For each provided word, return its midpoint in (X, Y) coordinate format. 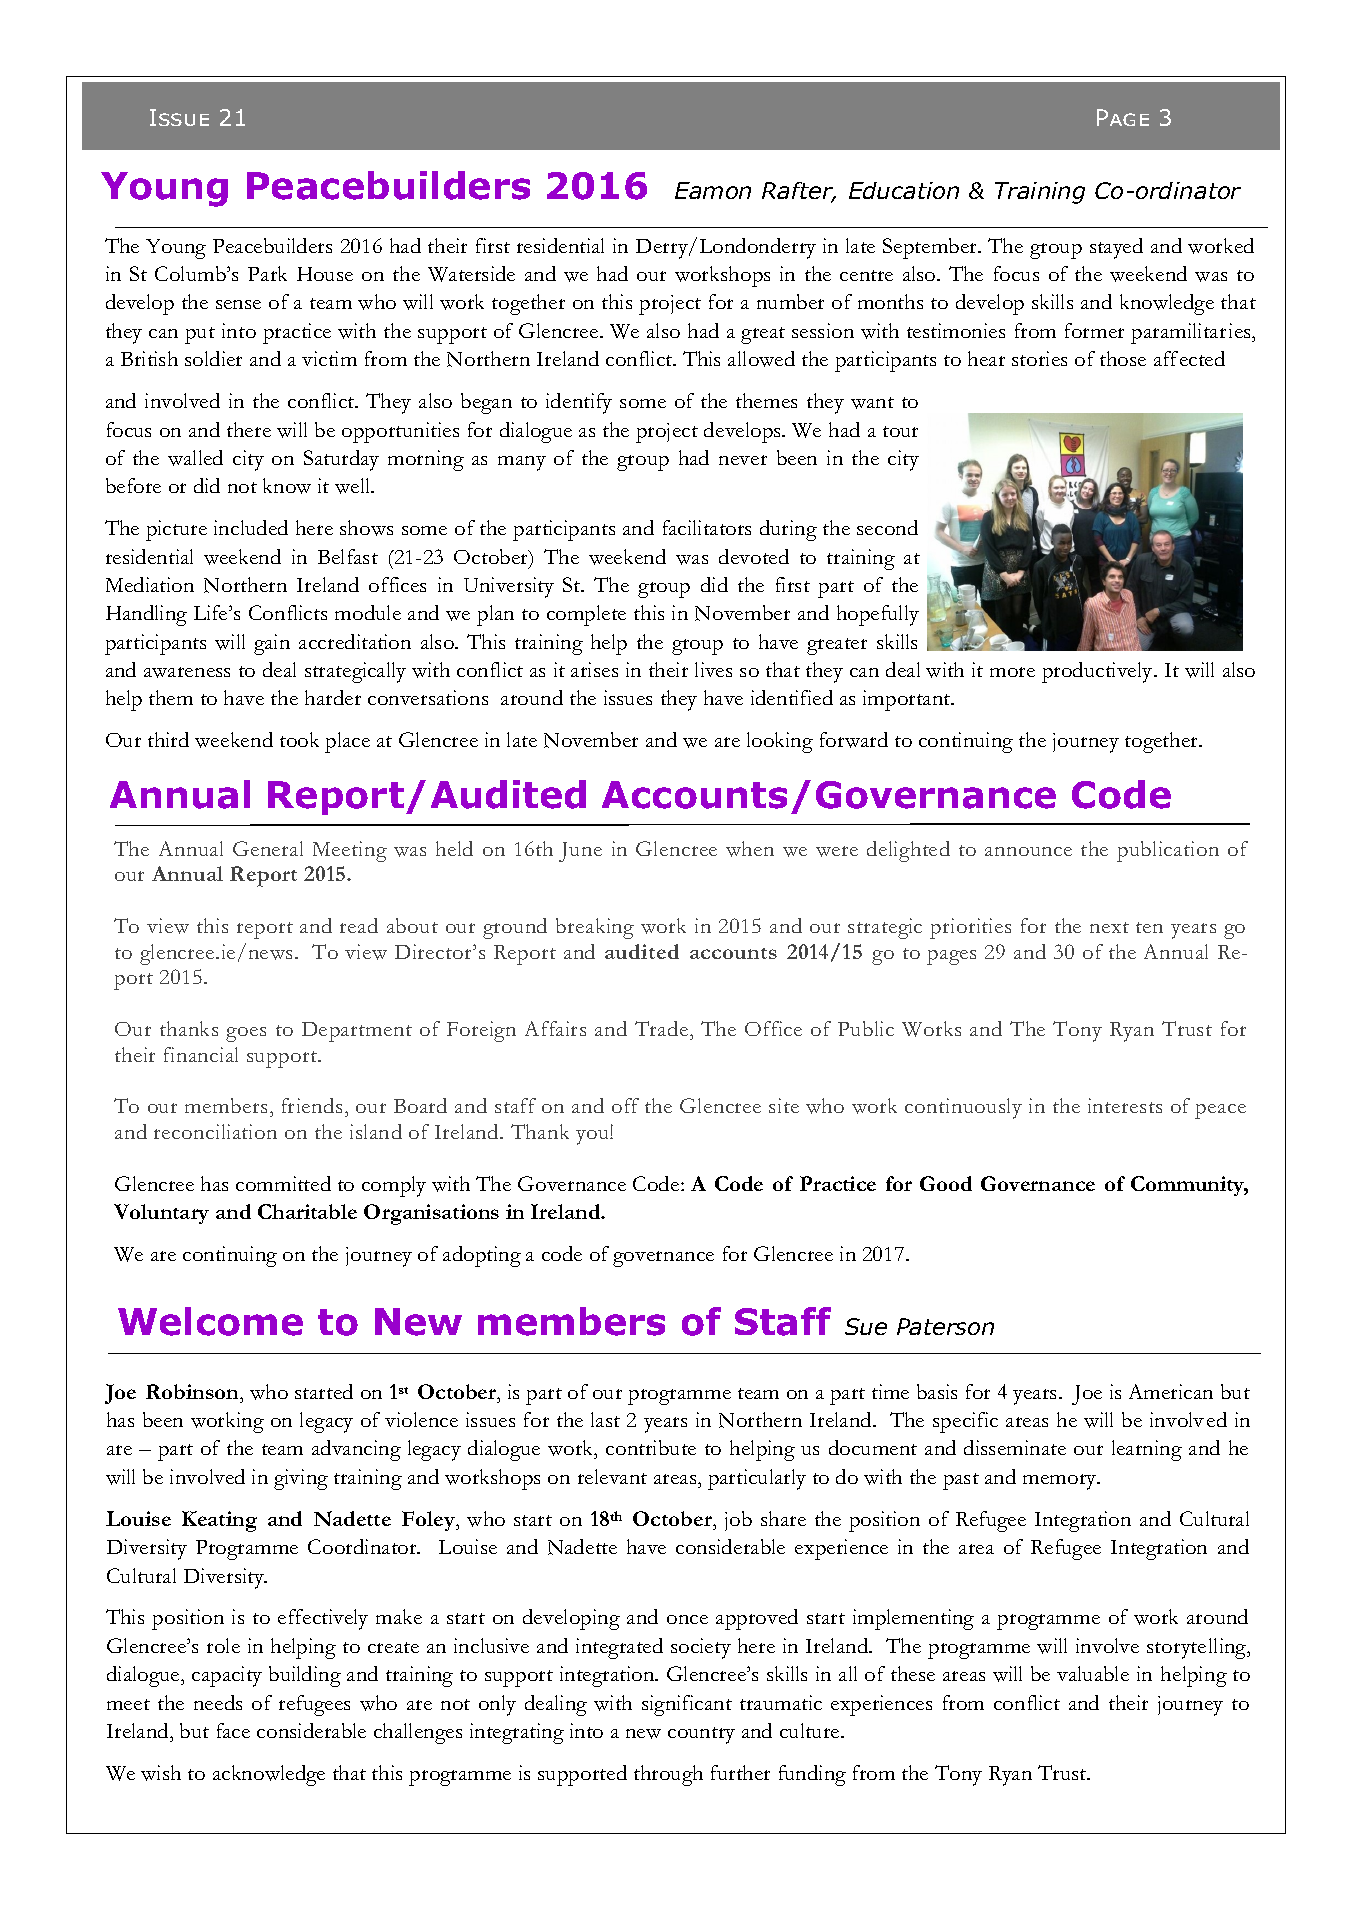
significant (687, 1705)
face (233, 1730)
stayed (1116, 248)
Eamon (713, 190)
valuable (1093, 1673)
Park (267, 273)
